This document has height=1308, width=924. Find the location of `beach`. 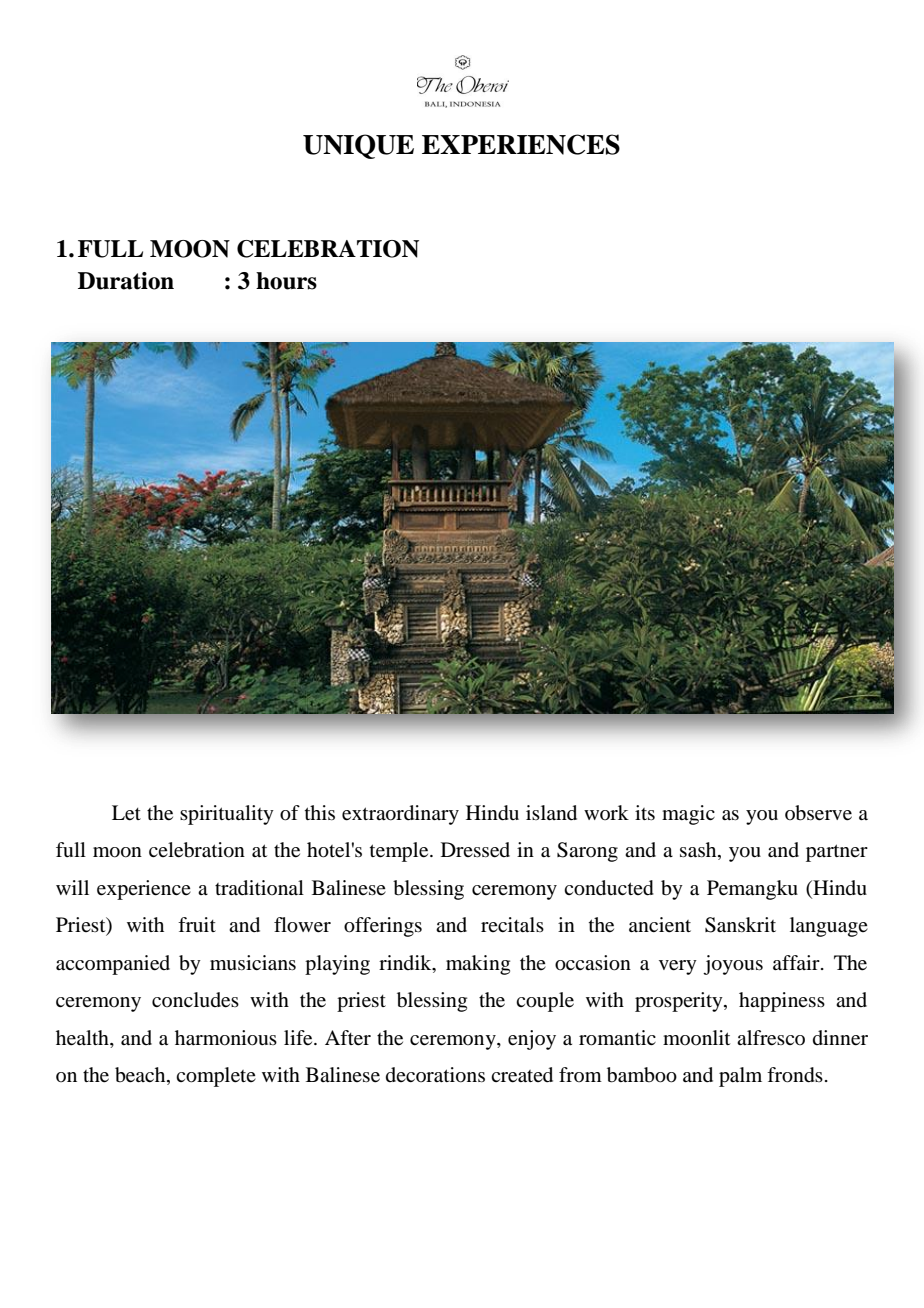

beach is located at coordinates (141, 1076).
